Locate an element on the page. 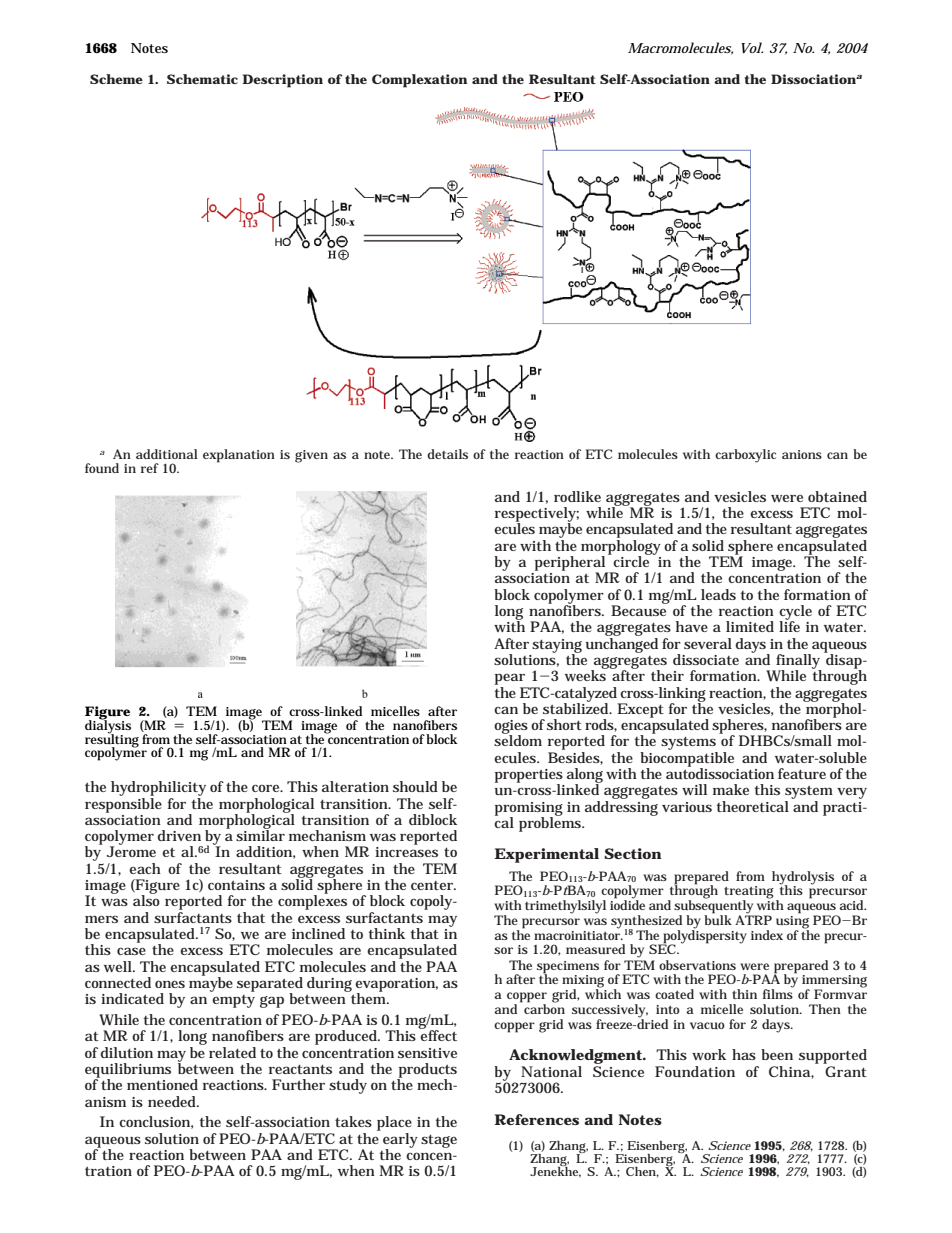 The width and height of the image is (952, 1233). driven is located at coordinates (179, 835).
